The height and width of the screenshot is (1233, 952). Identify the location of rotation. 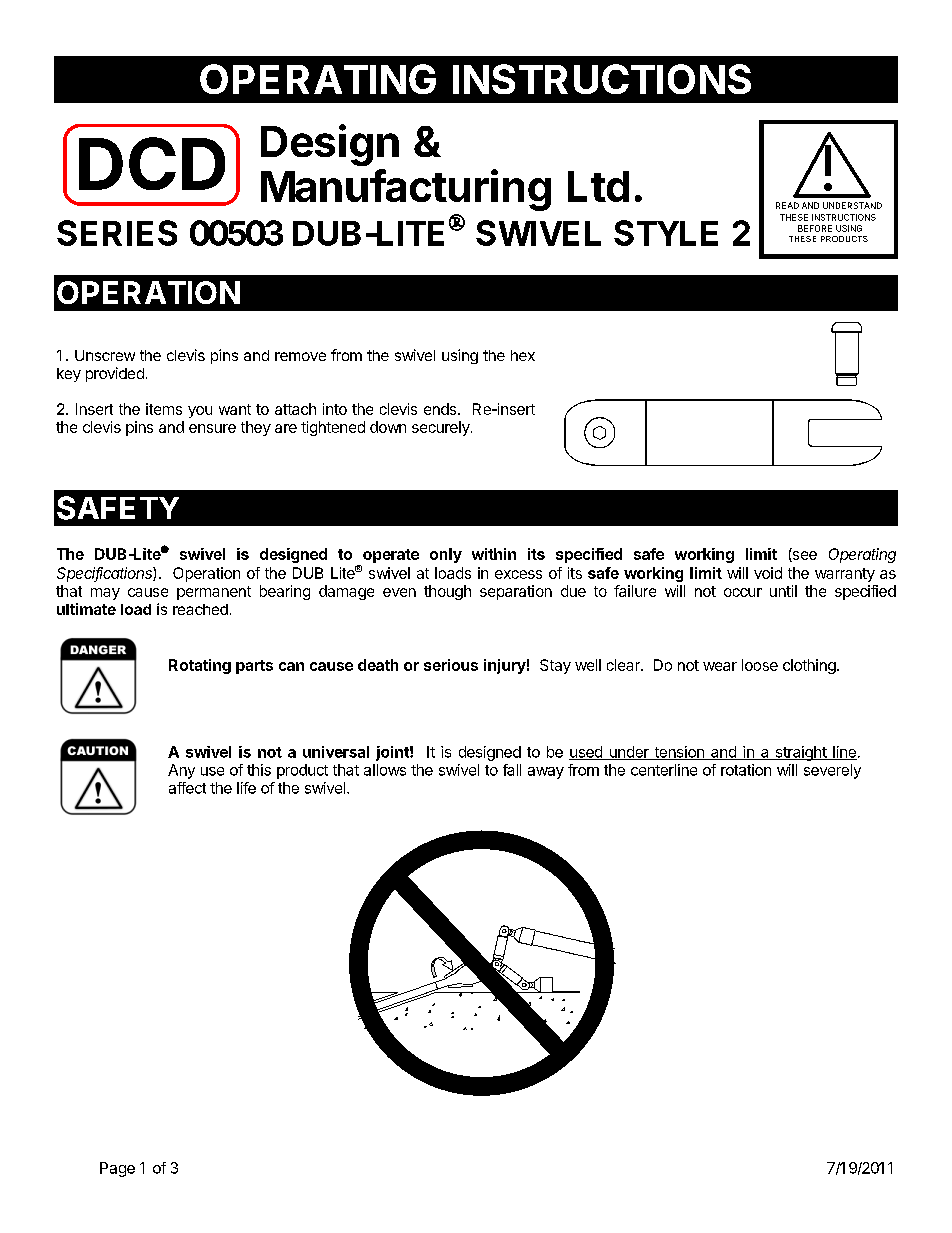
(746, 770).
